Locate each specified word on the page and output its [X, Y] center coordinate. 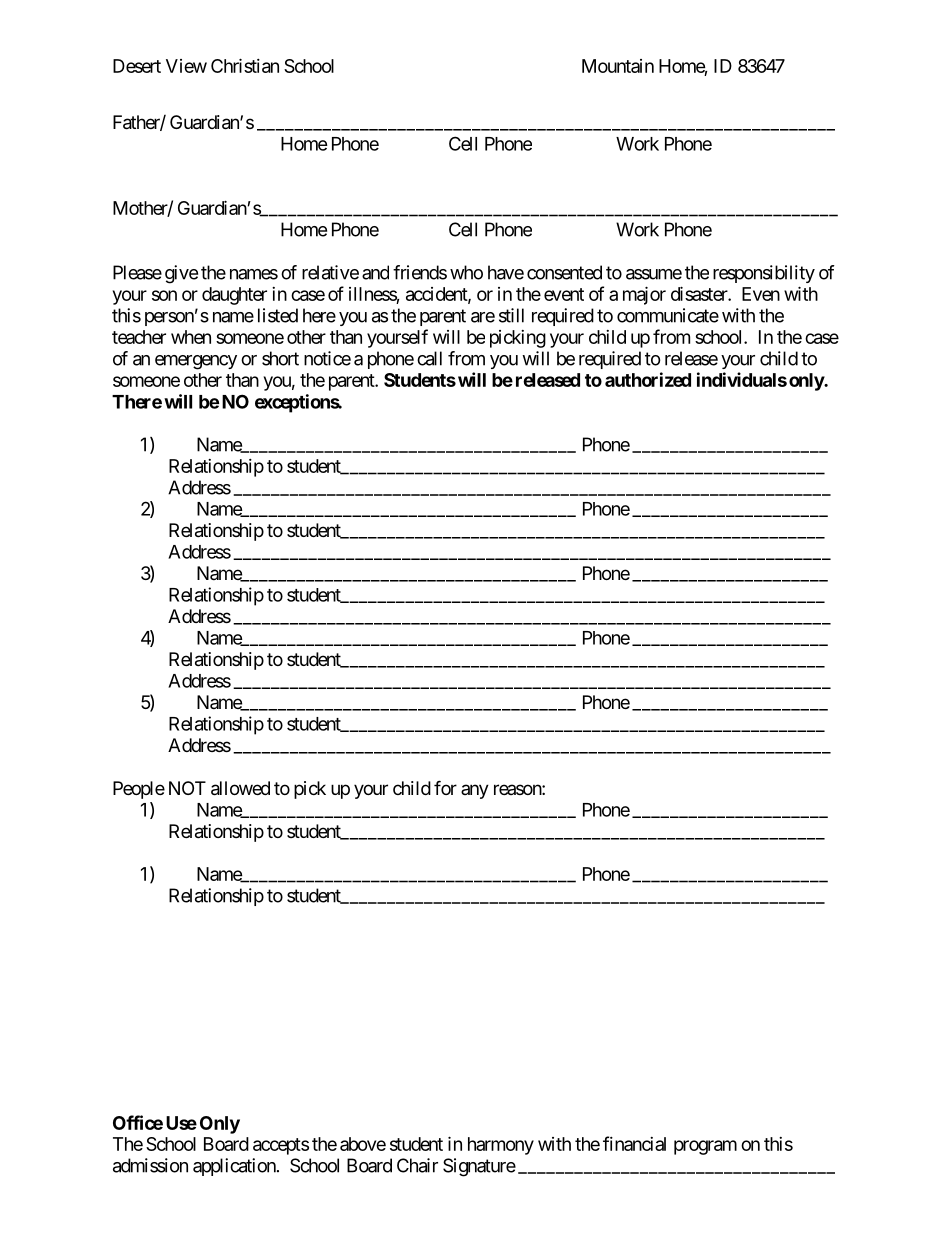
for [445, 787]
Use [181, 1123]
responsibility [764, 274]
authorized [648, 379]
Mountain [618, 66]
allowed [240, 788]
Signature [479, 1167]
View [186, 66]
